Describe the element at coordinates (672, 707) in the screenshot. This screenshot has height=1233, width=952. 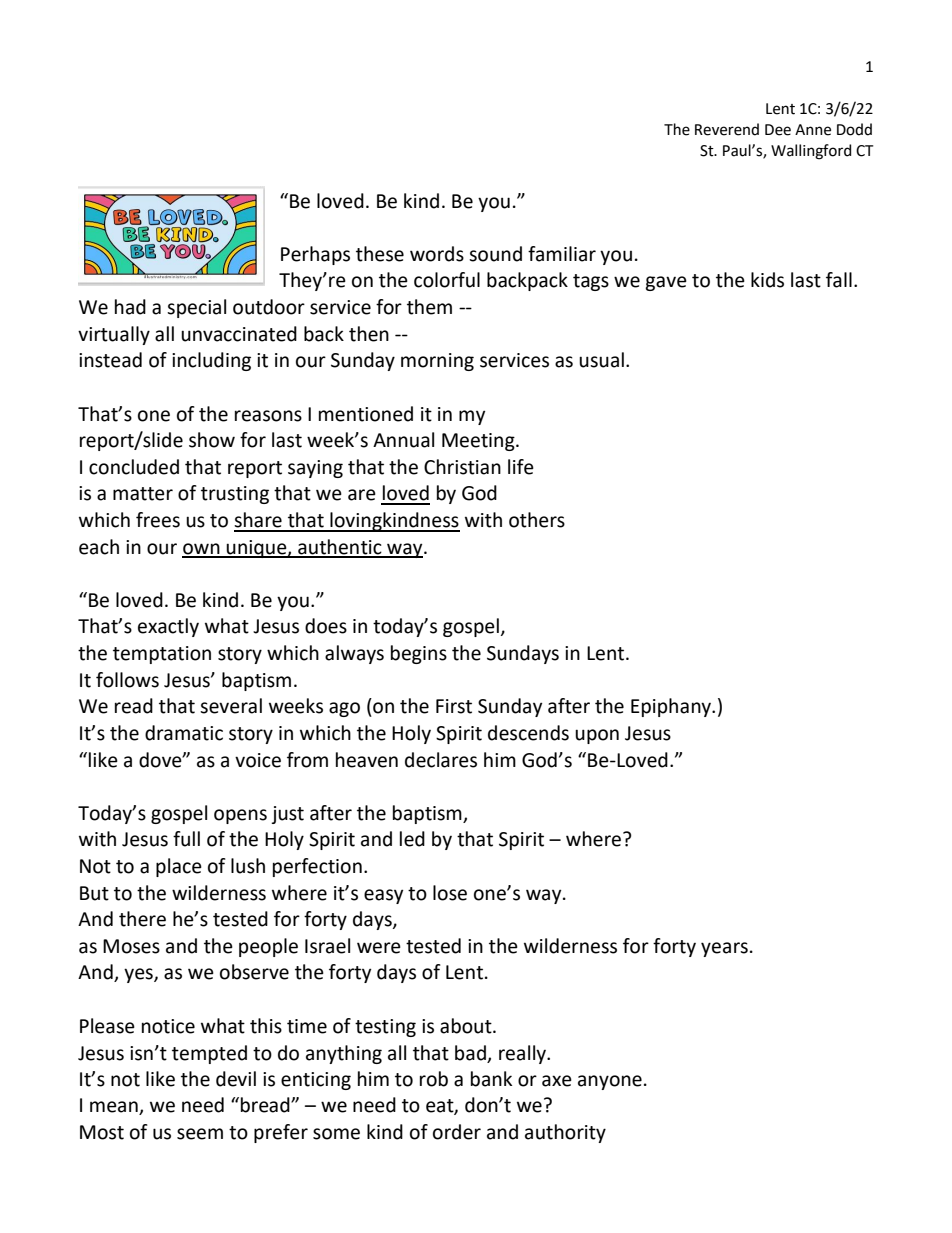
I see `Epiphany` at that location.
